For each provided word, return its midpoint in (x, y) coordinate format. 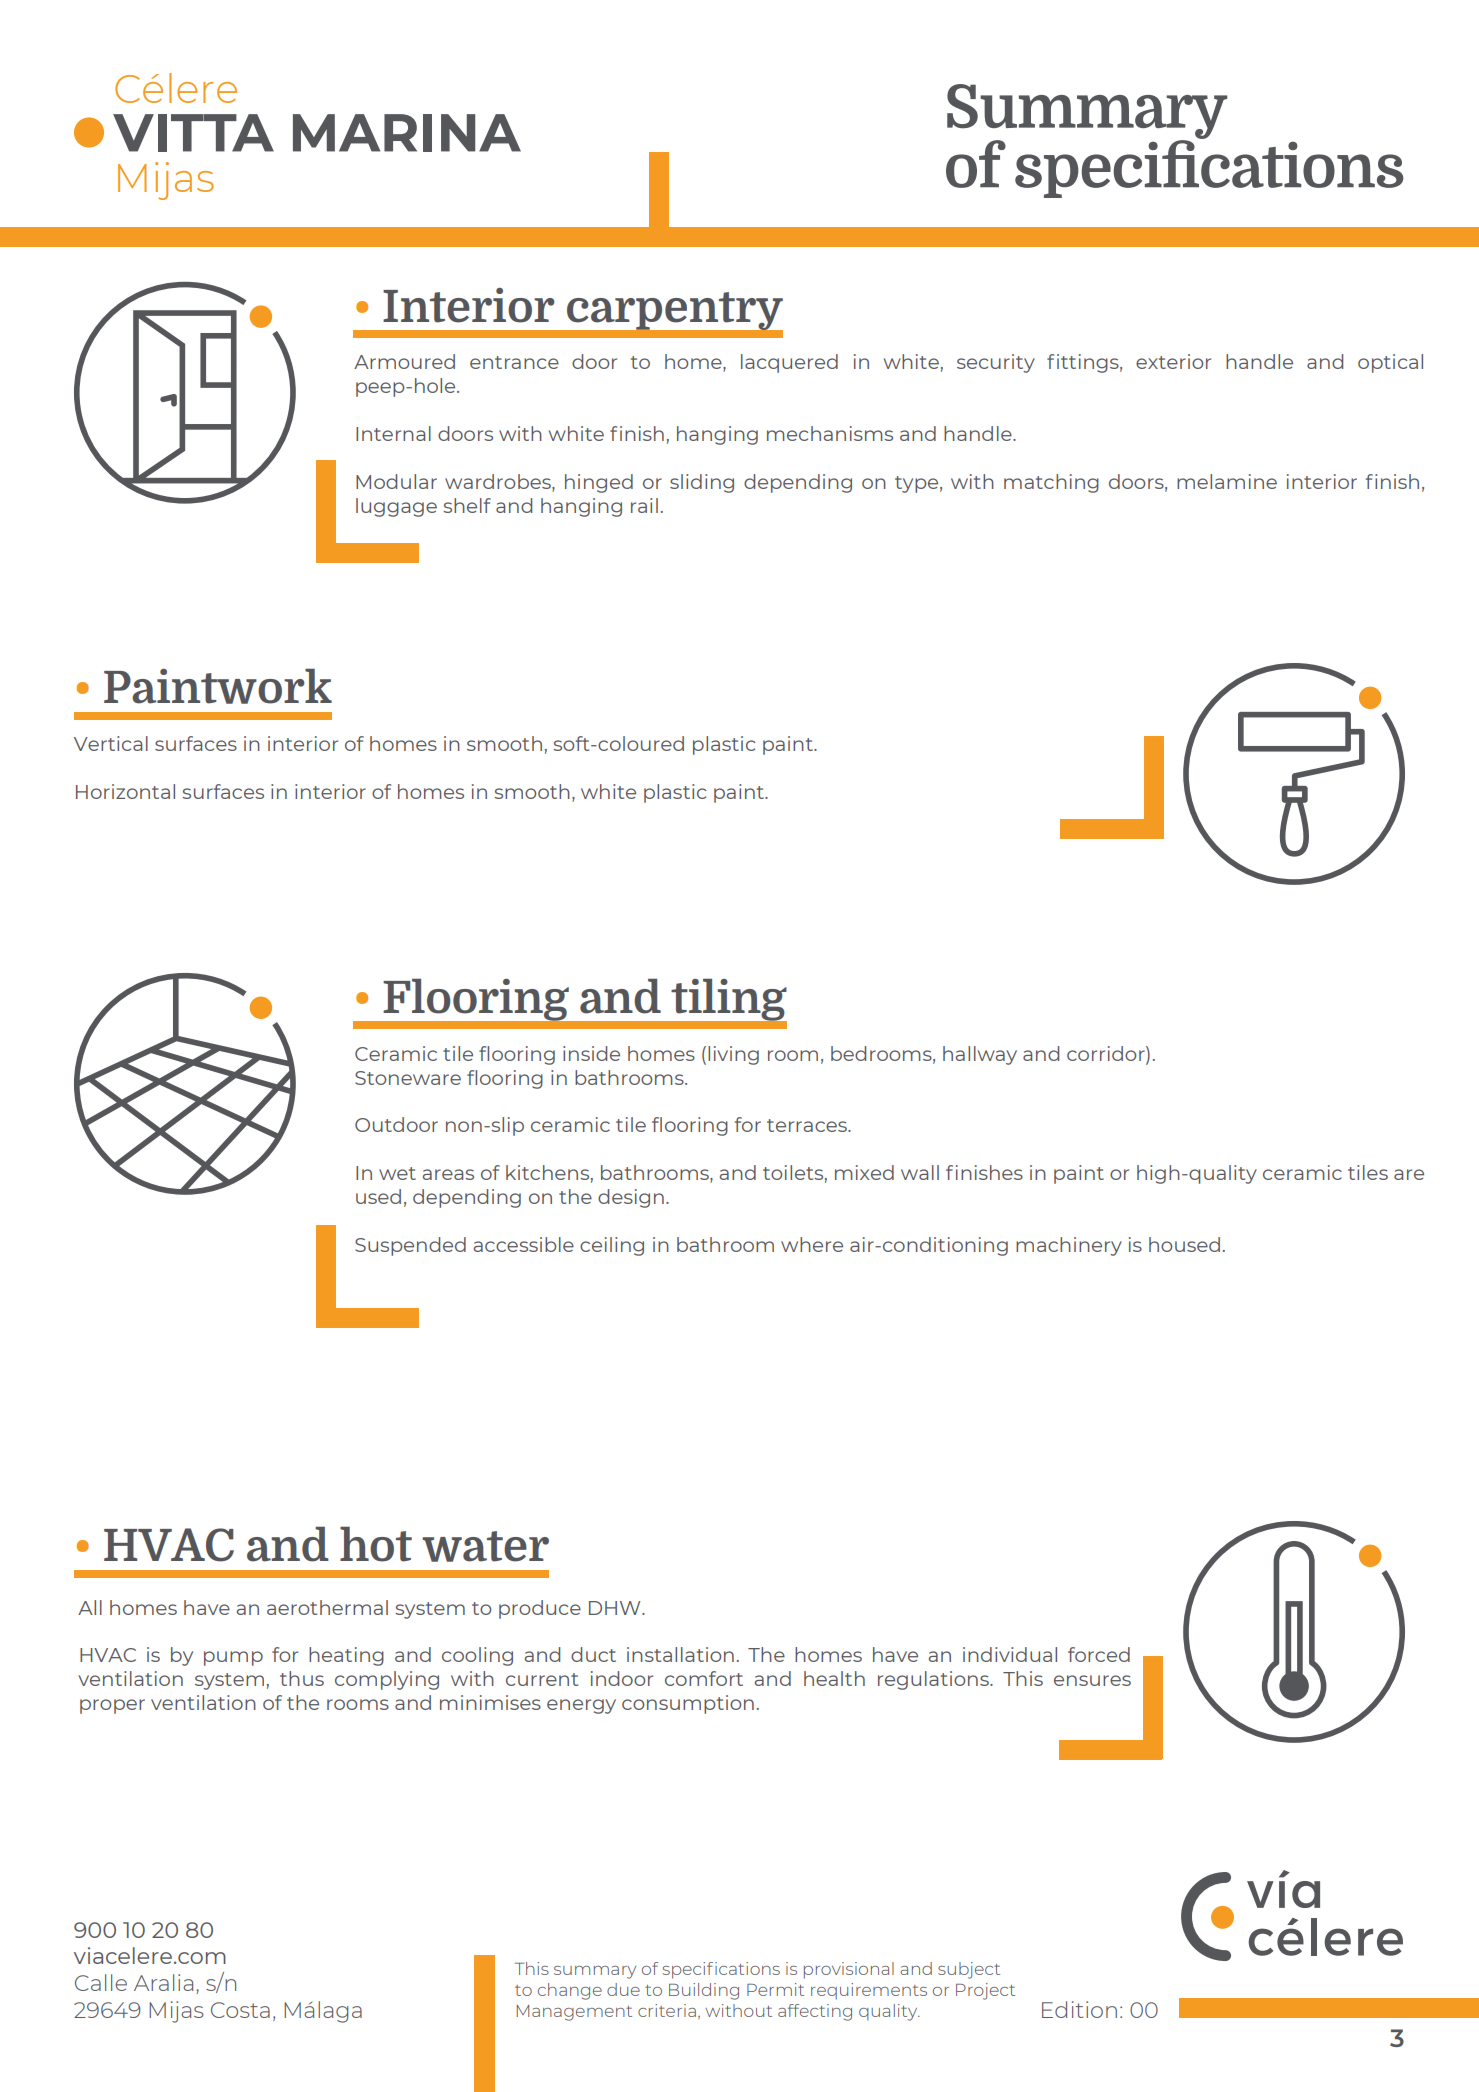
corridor (1107, 1053)
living (733, 1055)
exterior (1173, 361)
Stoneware (408, 1078)
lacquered (789, 363)
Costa (240, 2010)
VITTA (193, 133)
